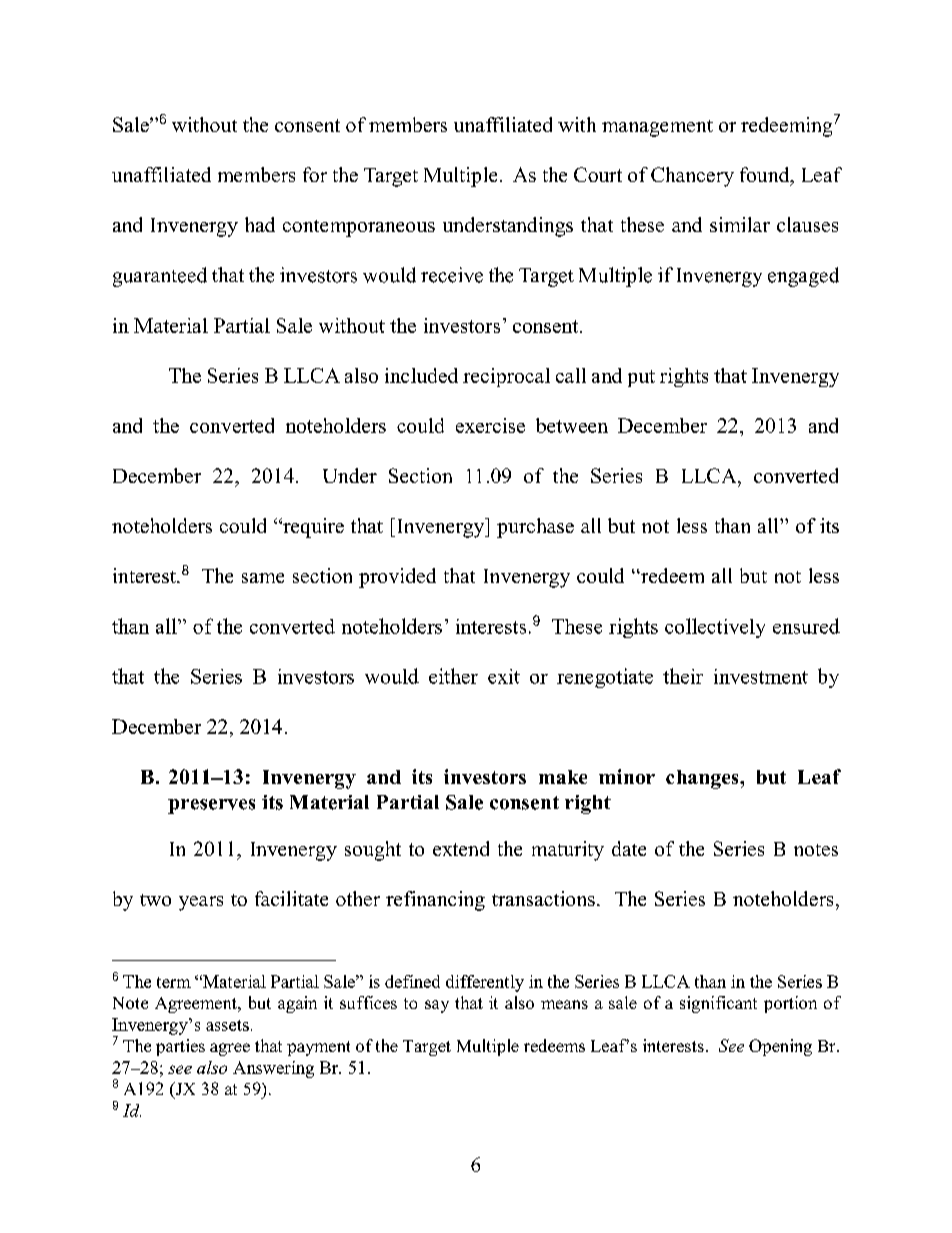  What do you see at coordinates (504, 676) in the page?
I see `exit` at bounding box center [504, 676].
